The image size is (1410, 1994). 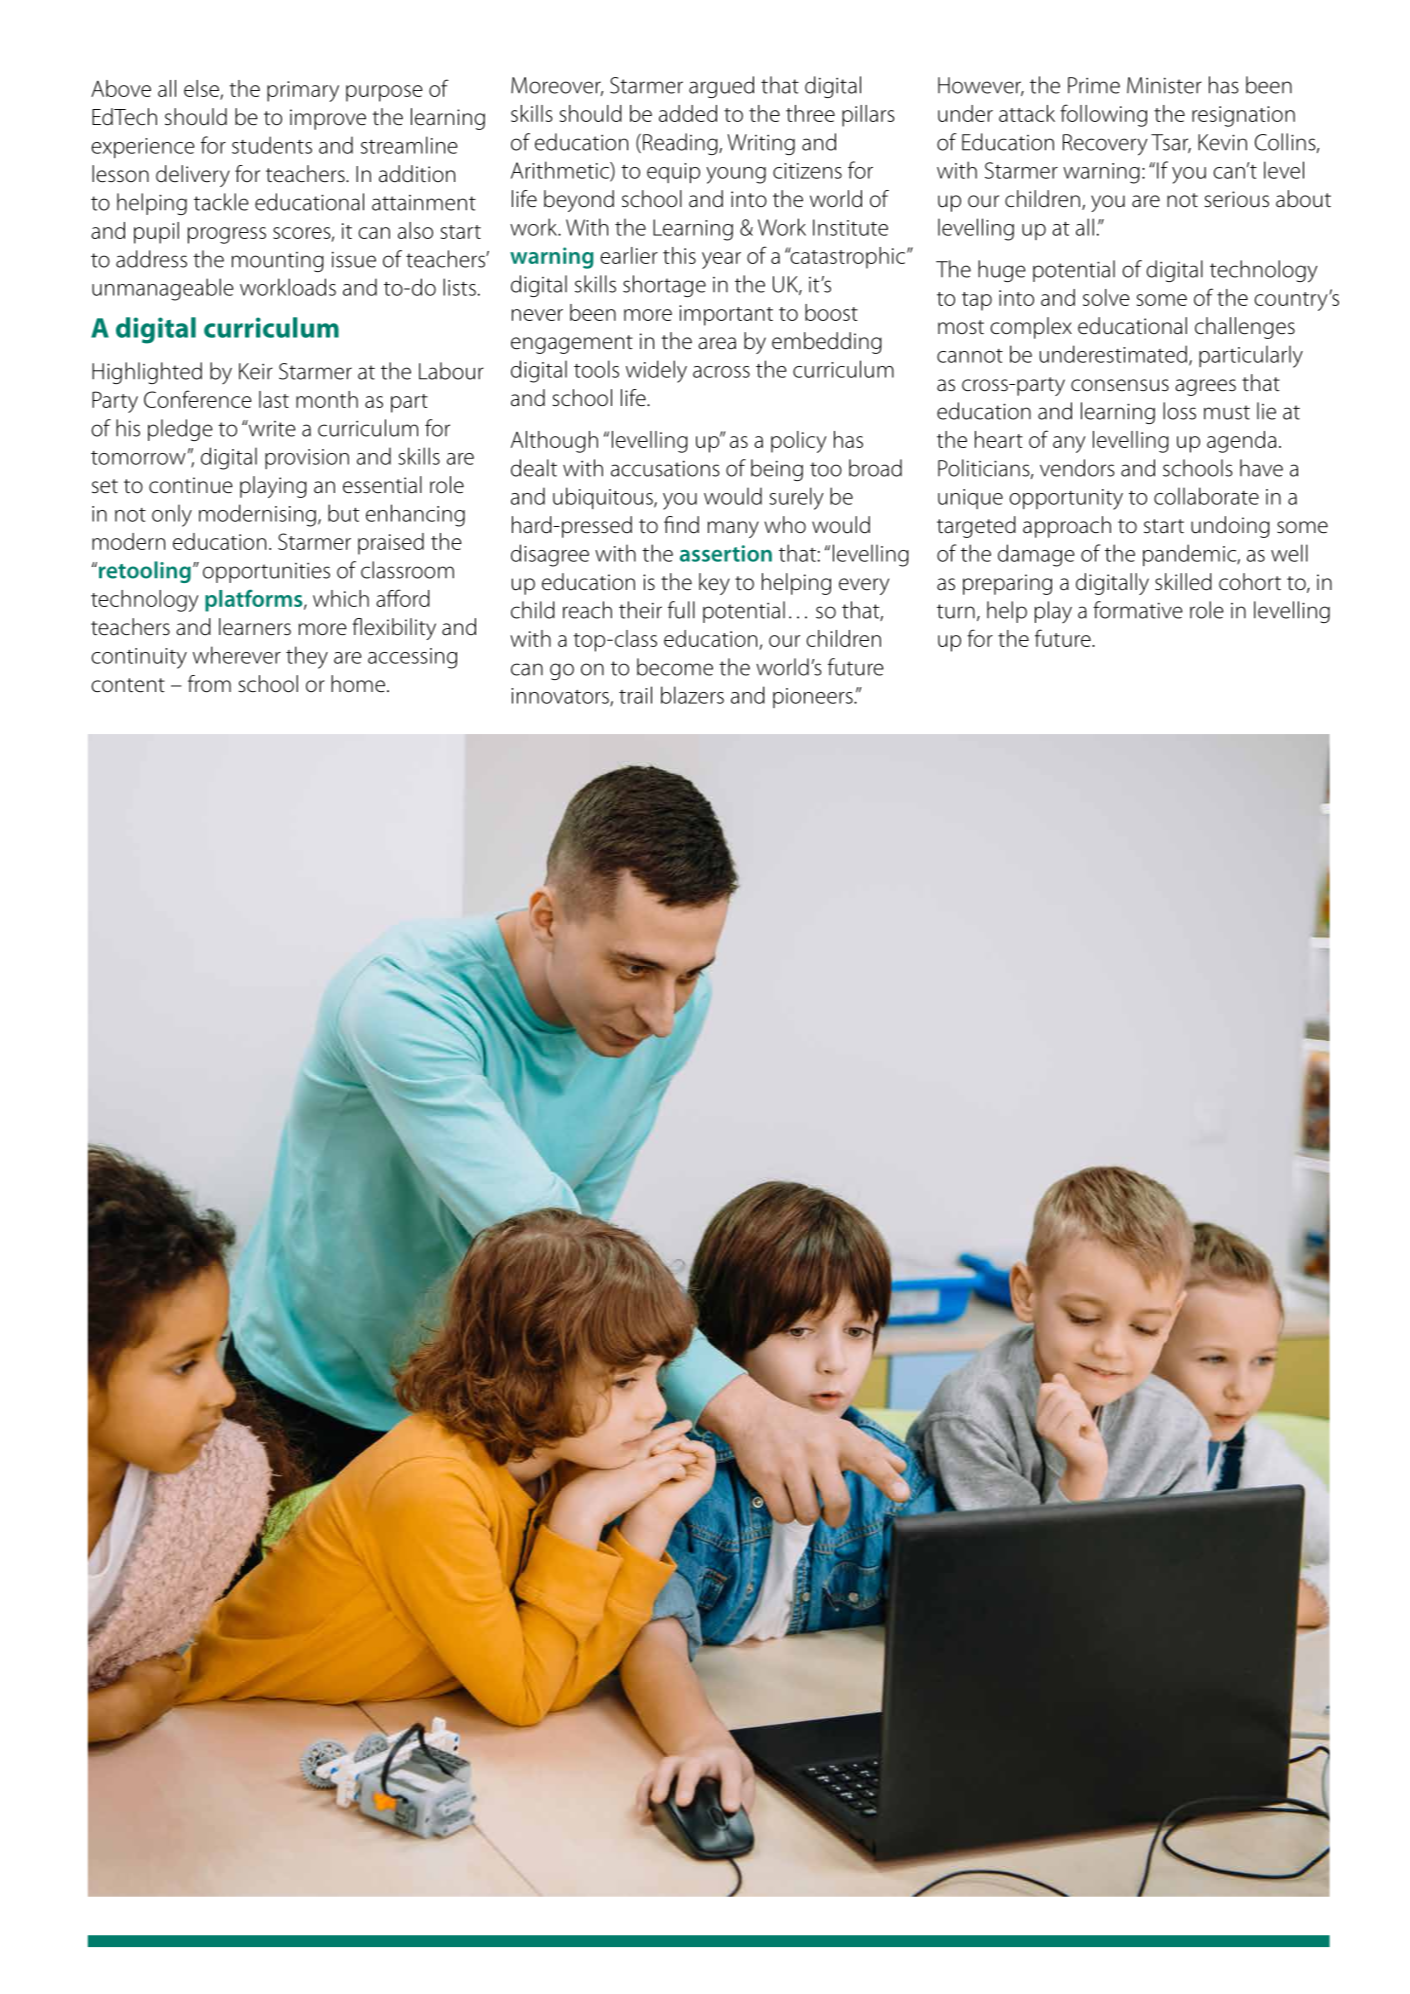 I want to click on primary, so click(x=303, y=91).
